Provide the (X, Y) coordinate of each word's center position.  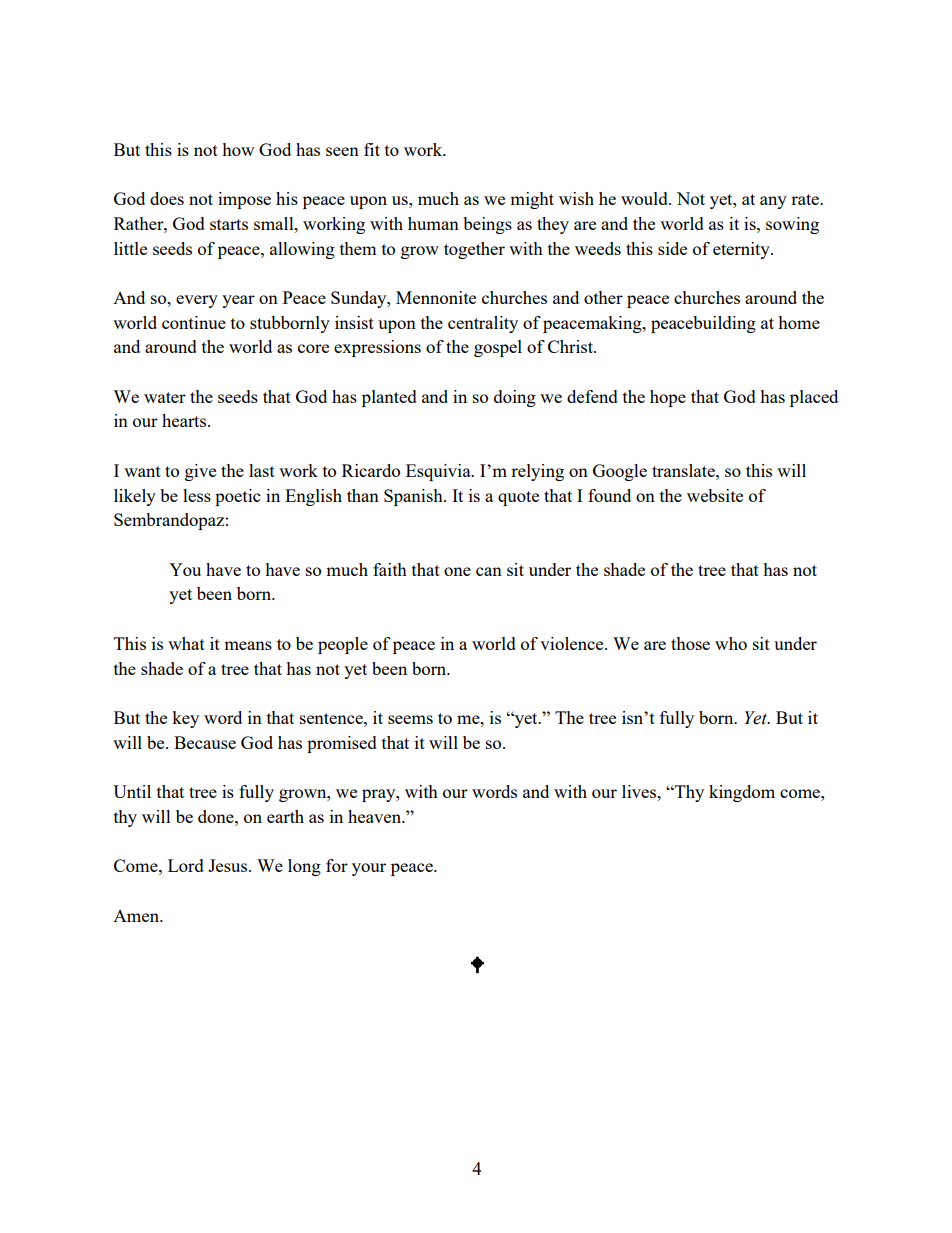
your (369, 869)
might (532, 200)
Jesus (229, 865)
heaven (376, 816)
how (238, 149)
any (773, 202)
